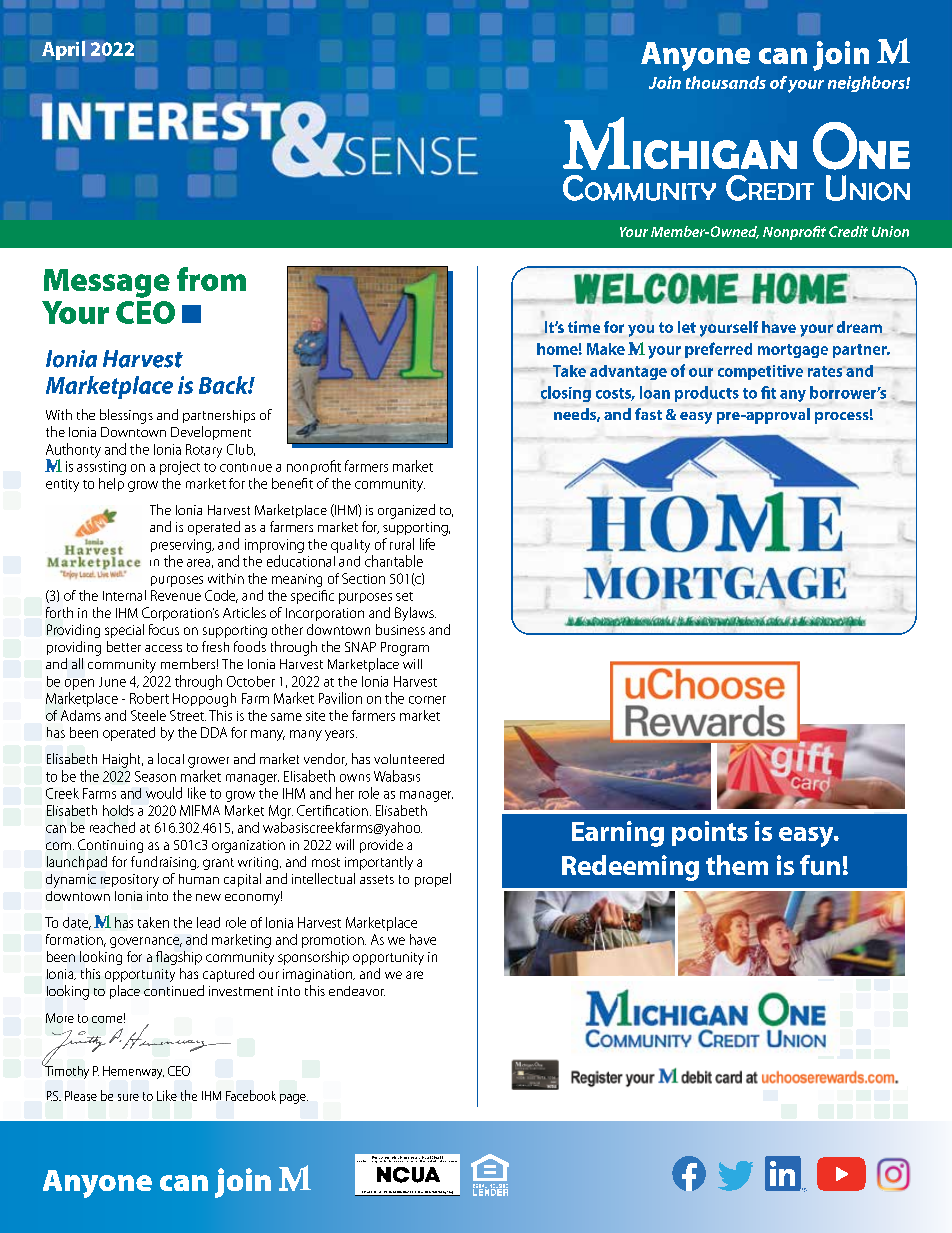  What do you see at coordinates (867, 84) in the screenshot?
I see `neighbors` at bounding box center [867, 84].
